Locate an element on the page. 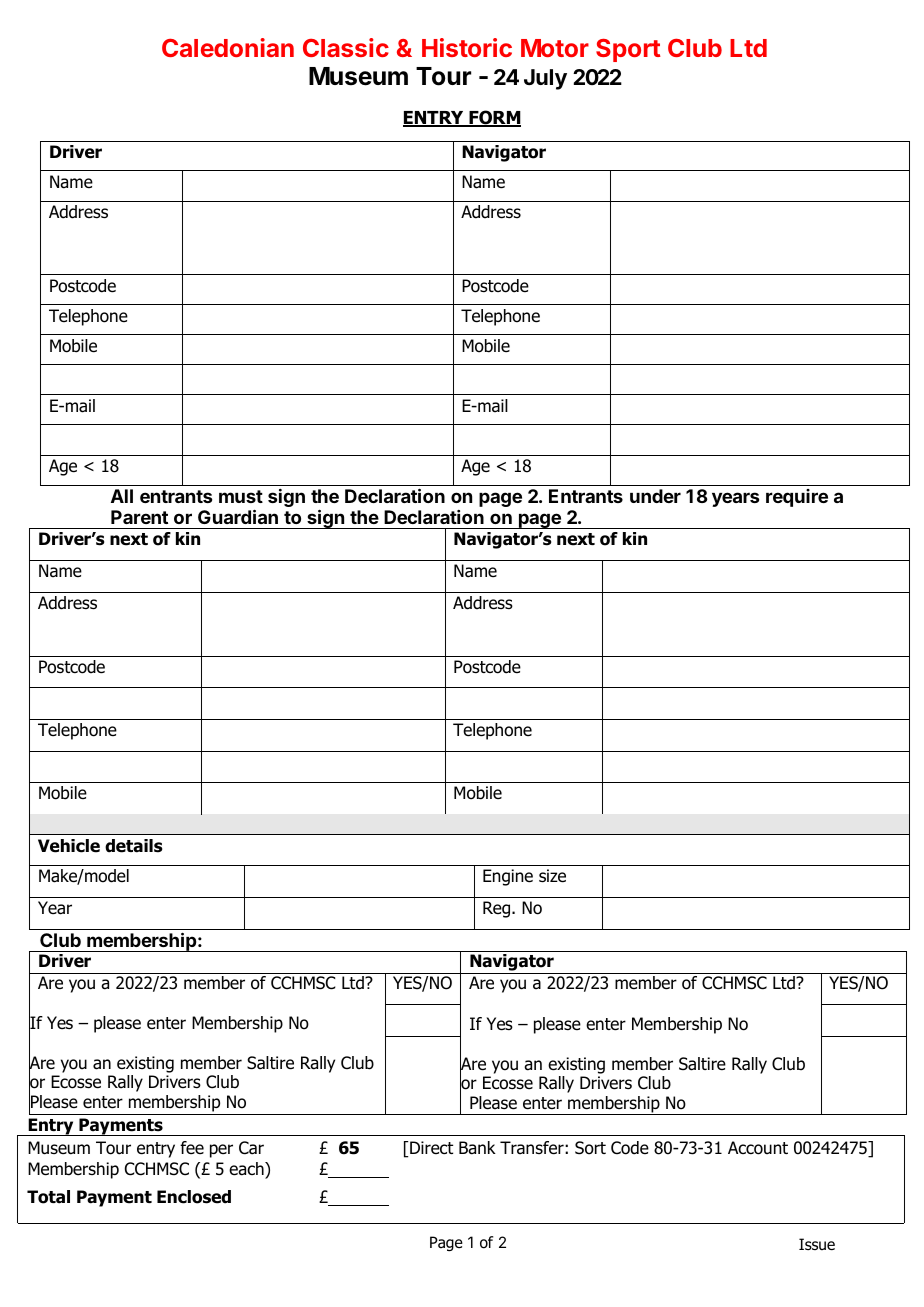 The width and height of the image is (924, 1307). Direct is located at coordinates (430, 1147).
